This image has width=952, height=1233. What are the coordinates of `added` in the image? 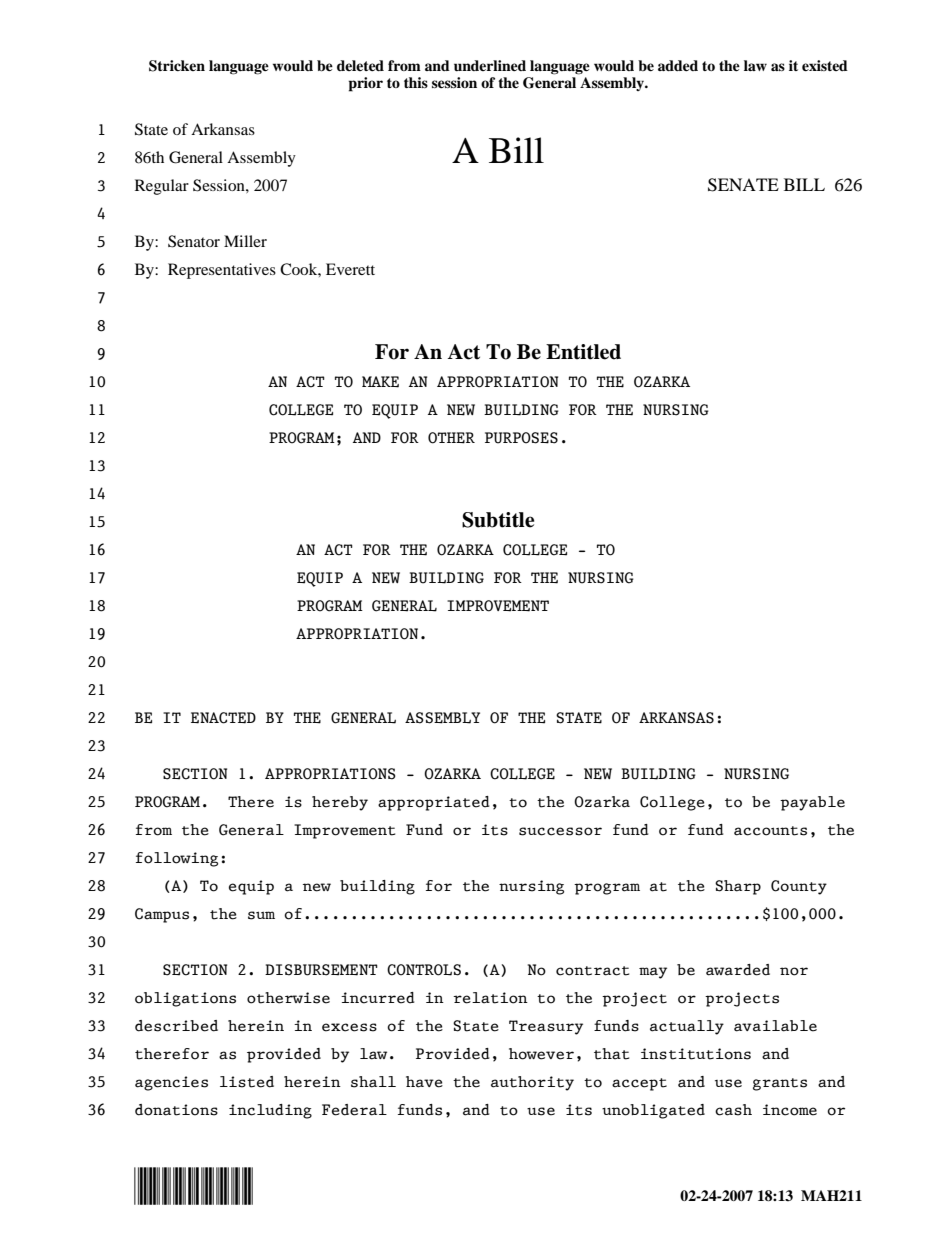 It's located at (678, 65).
